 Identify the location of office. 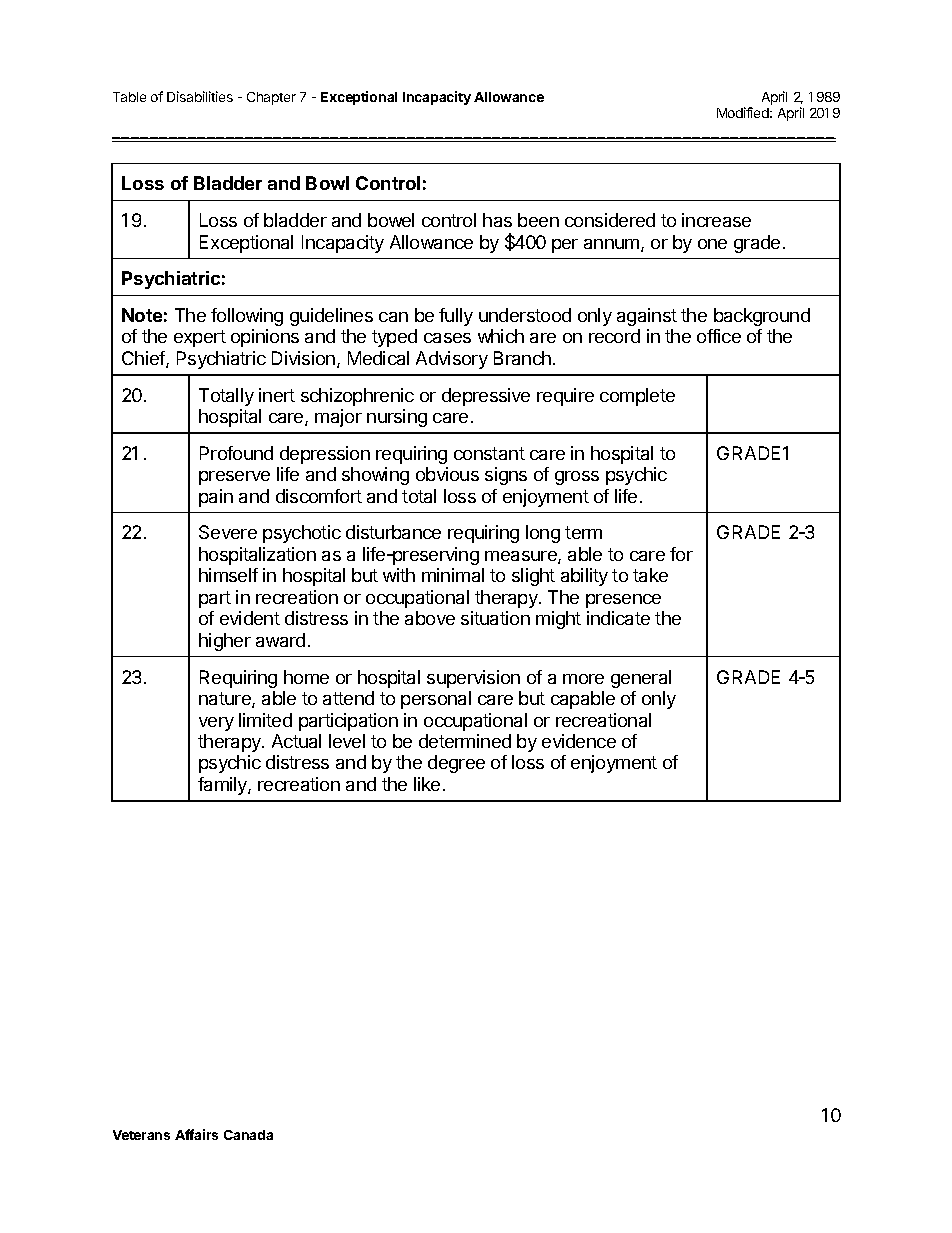
(719, 336).
